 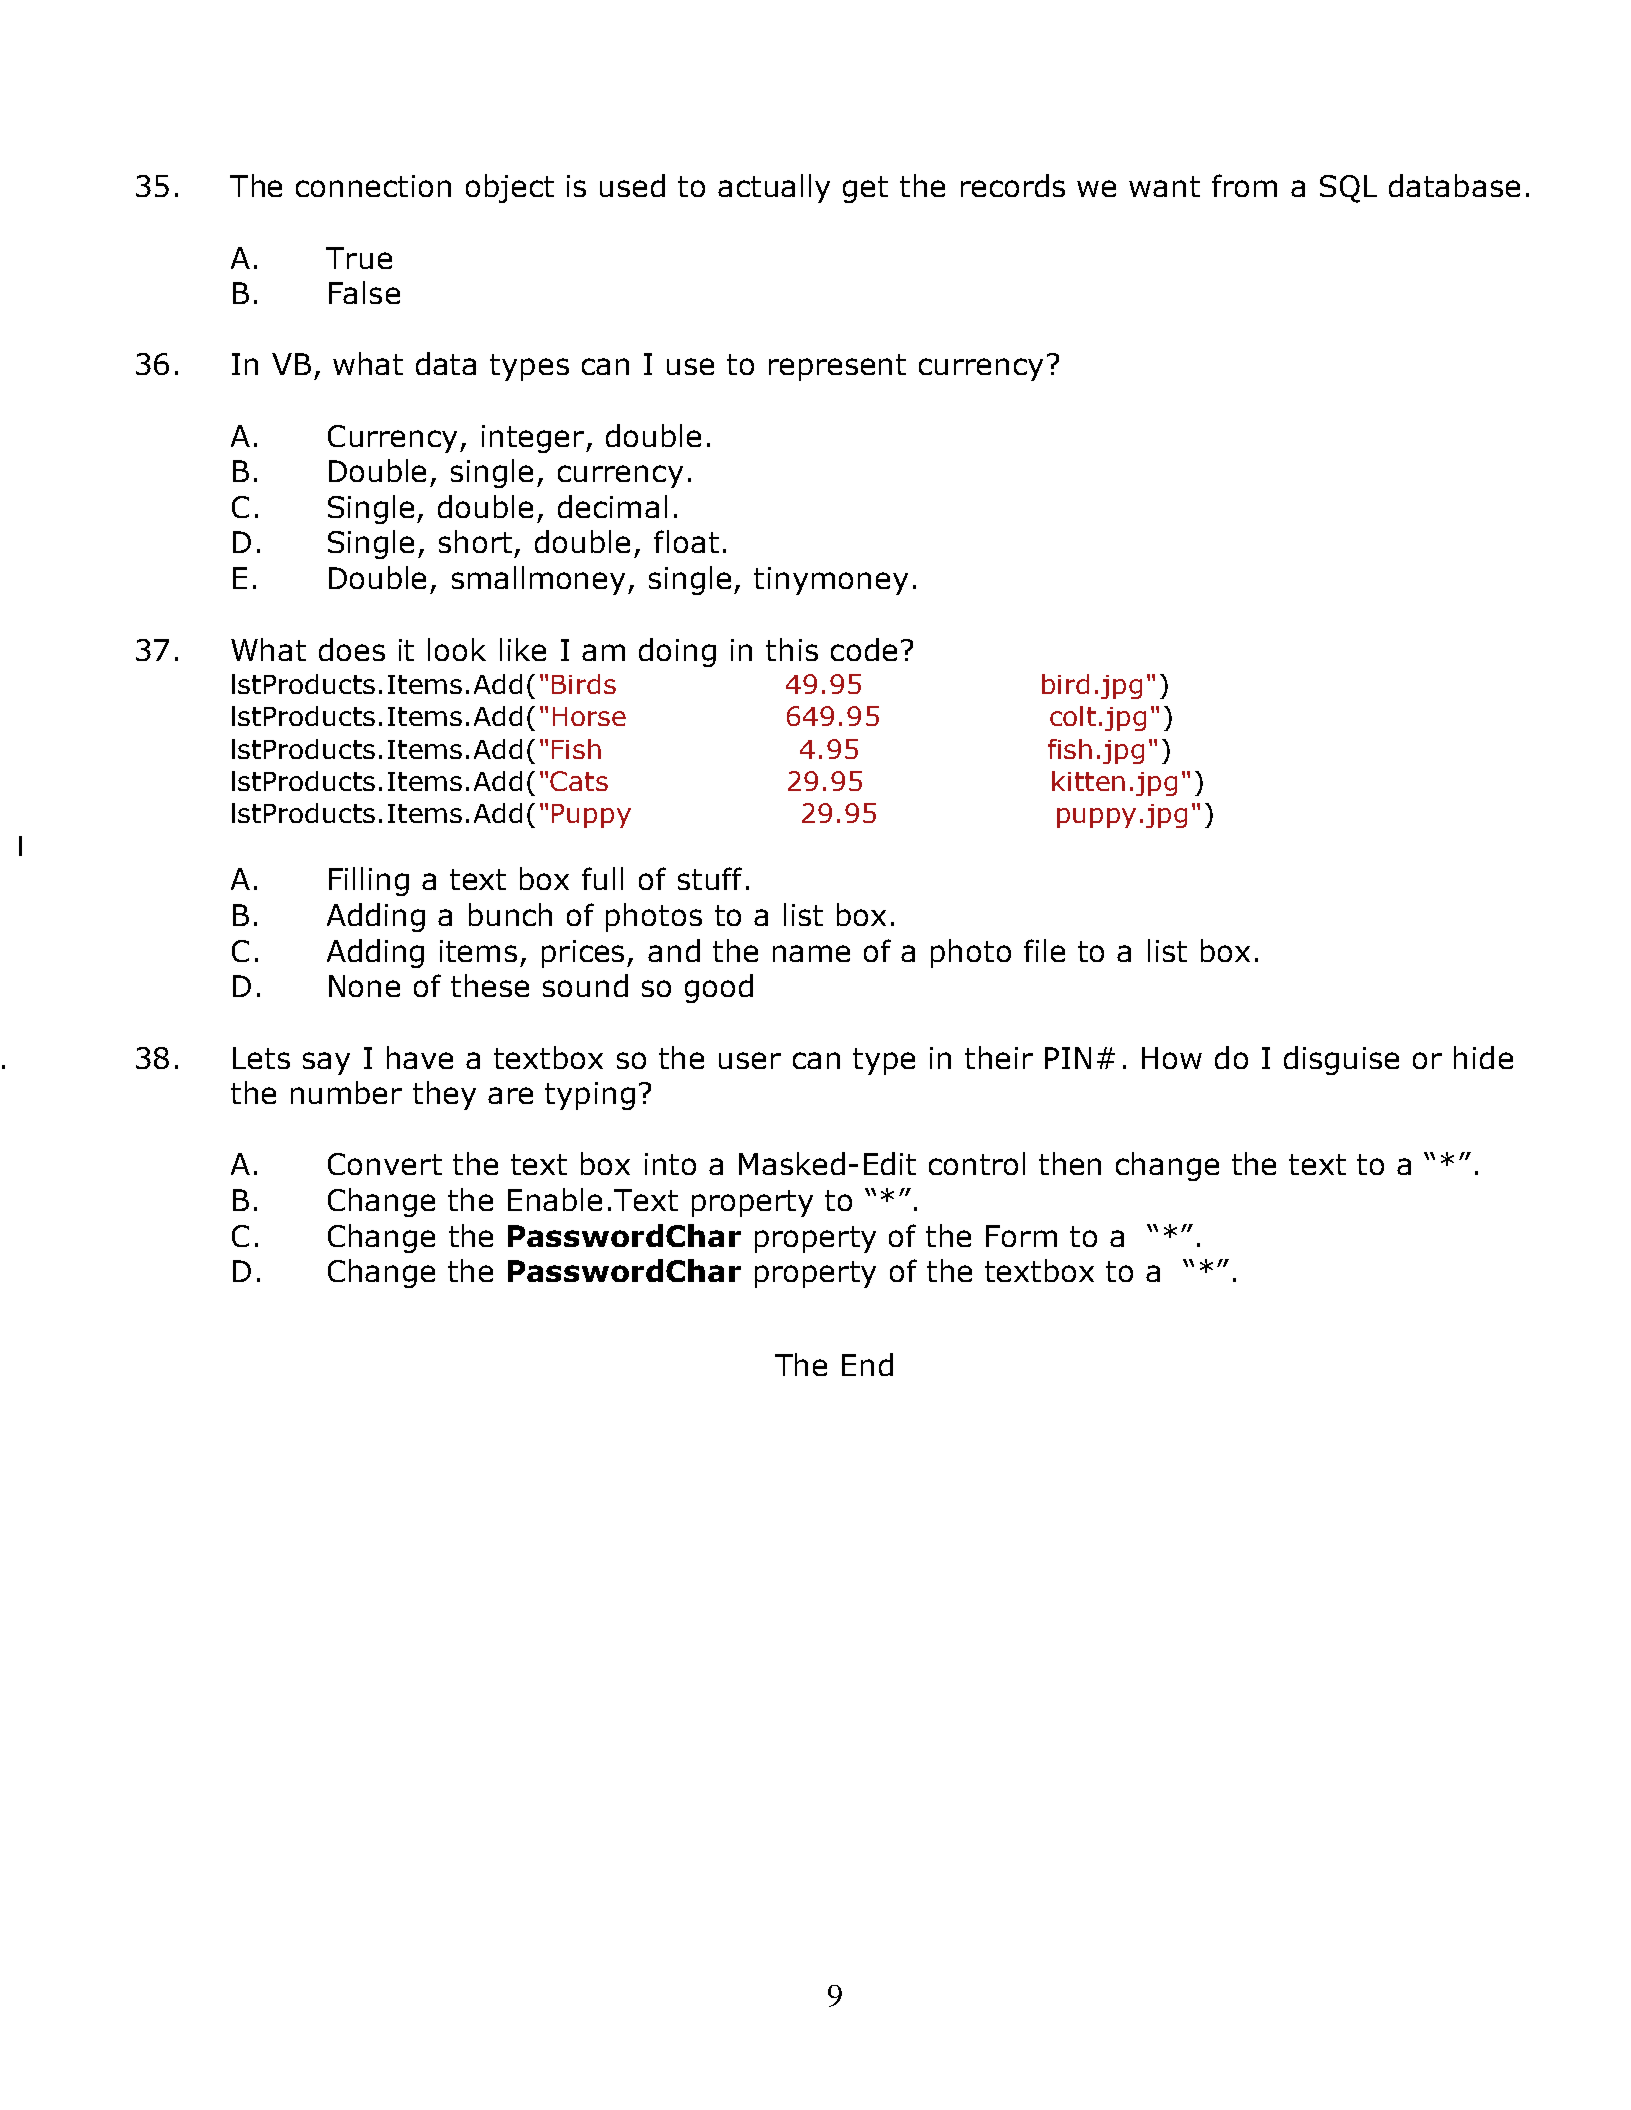 I want to click on get, so click(x=865, y=189).
